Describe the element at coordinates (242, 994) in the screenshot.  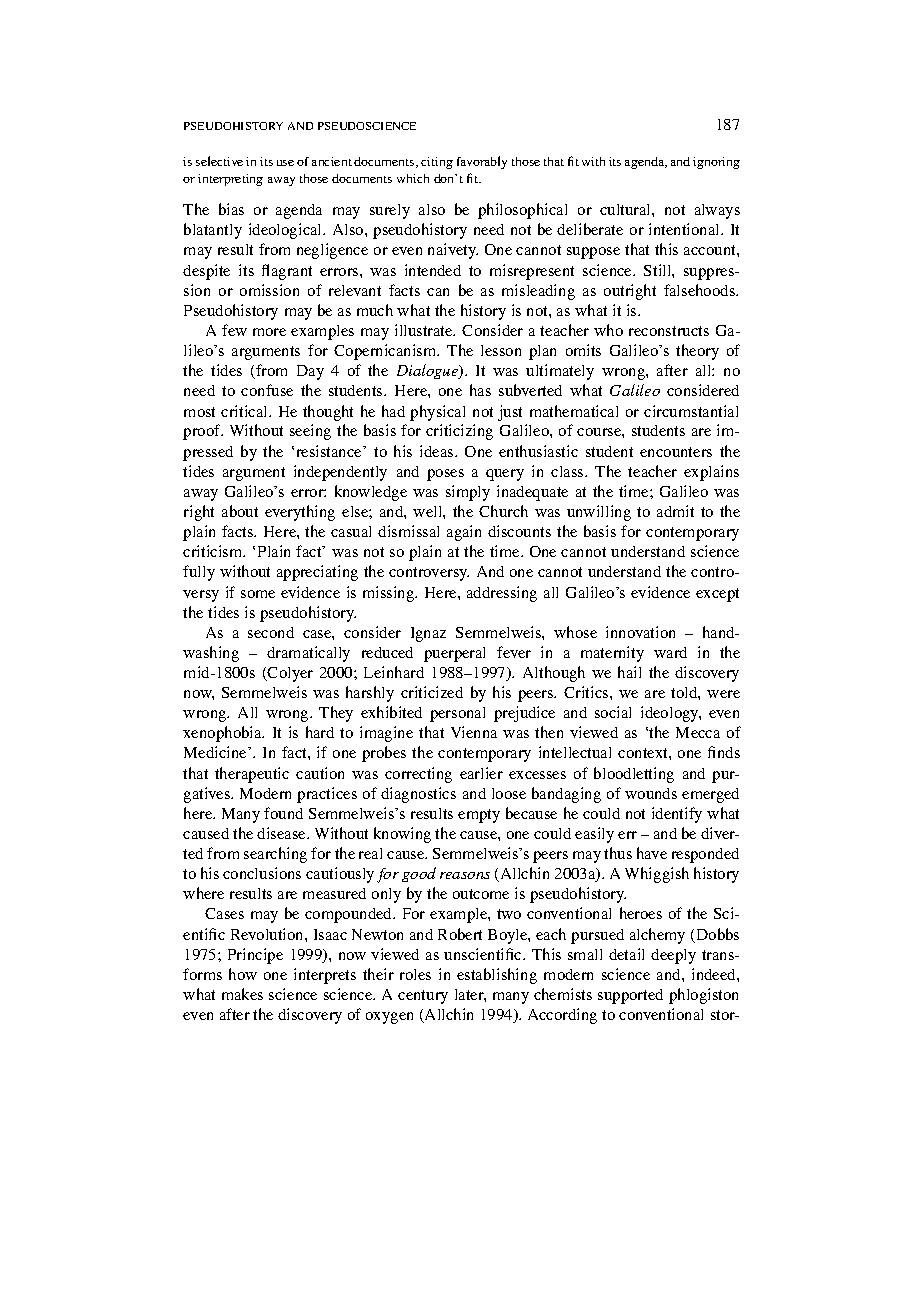
I see `makes` at that location.
